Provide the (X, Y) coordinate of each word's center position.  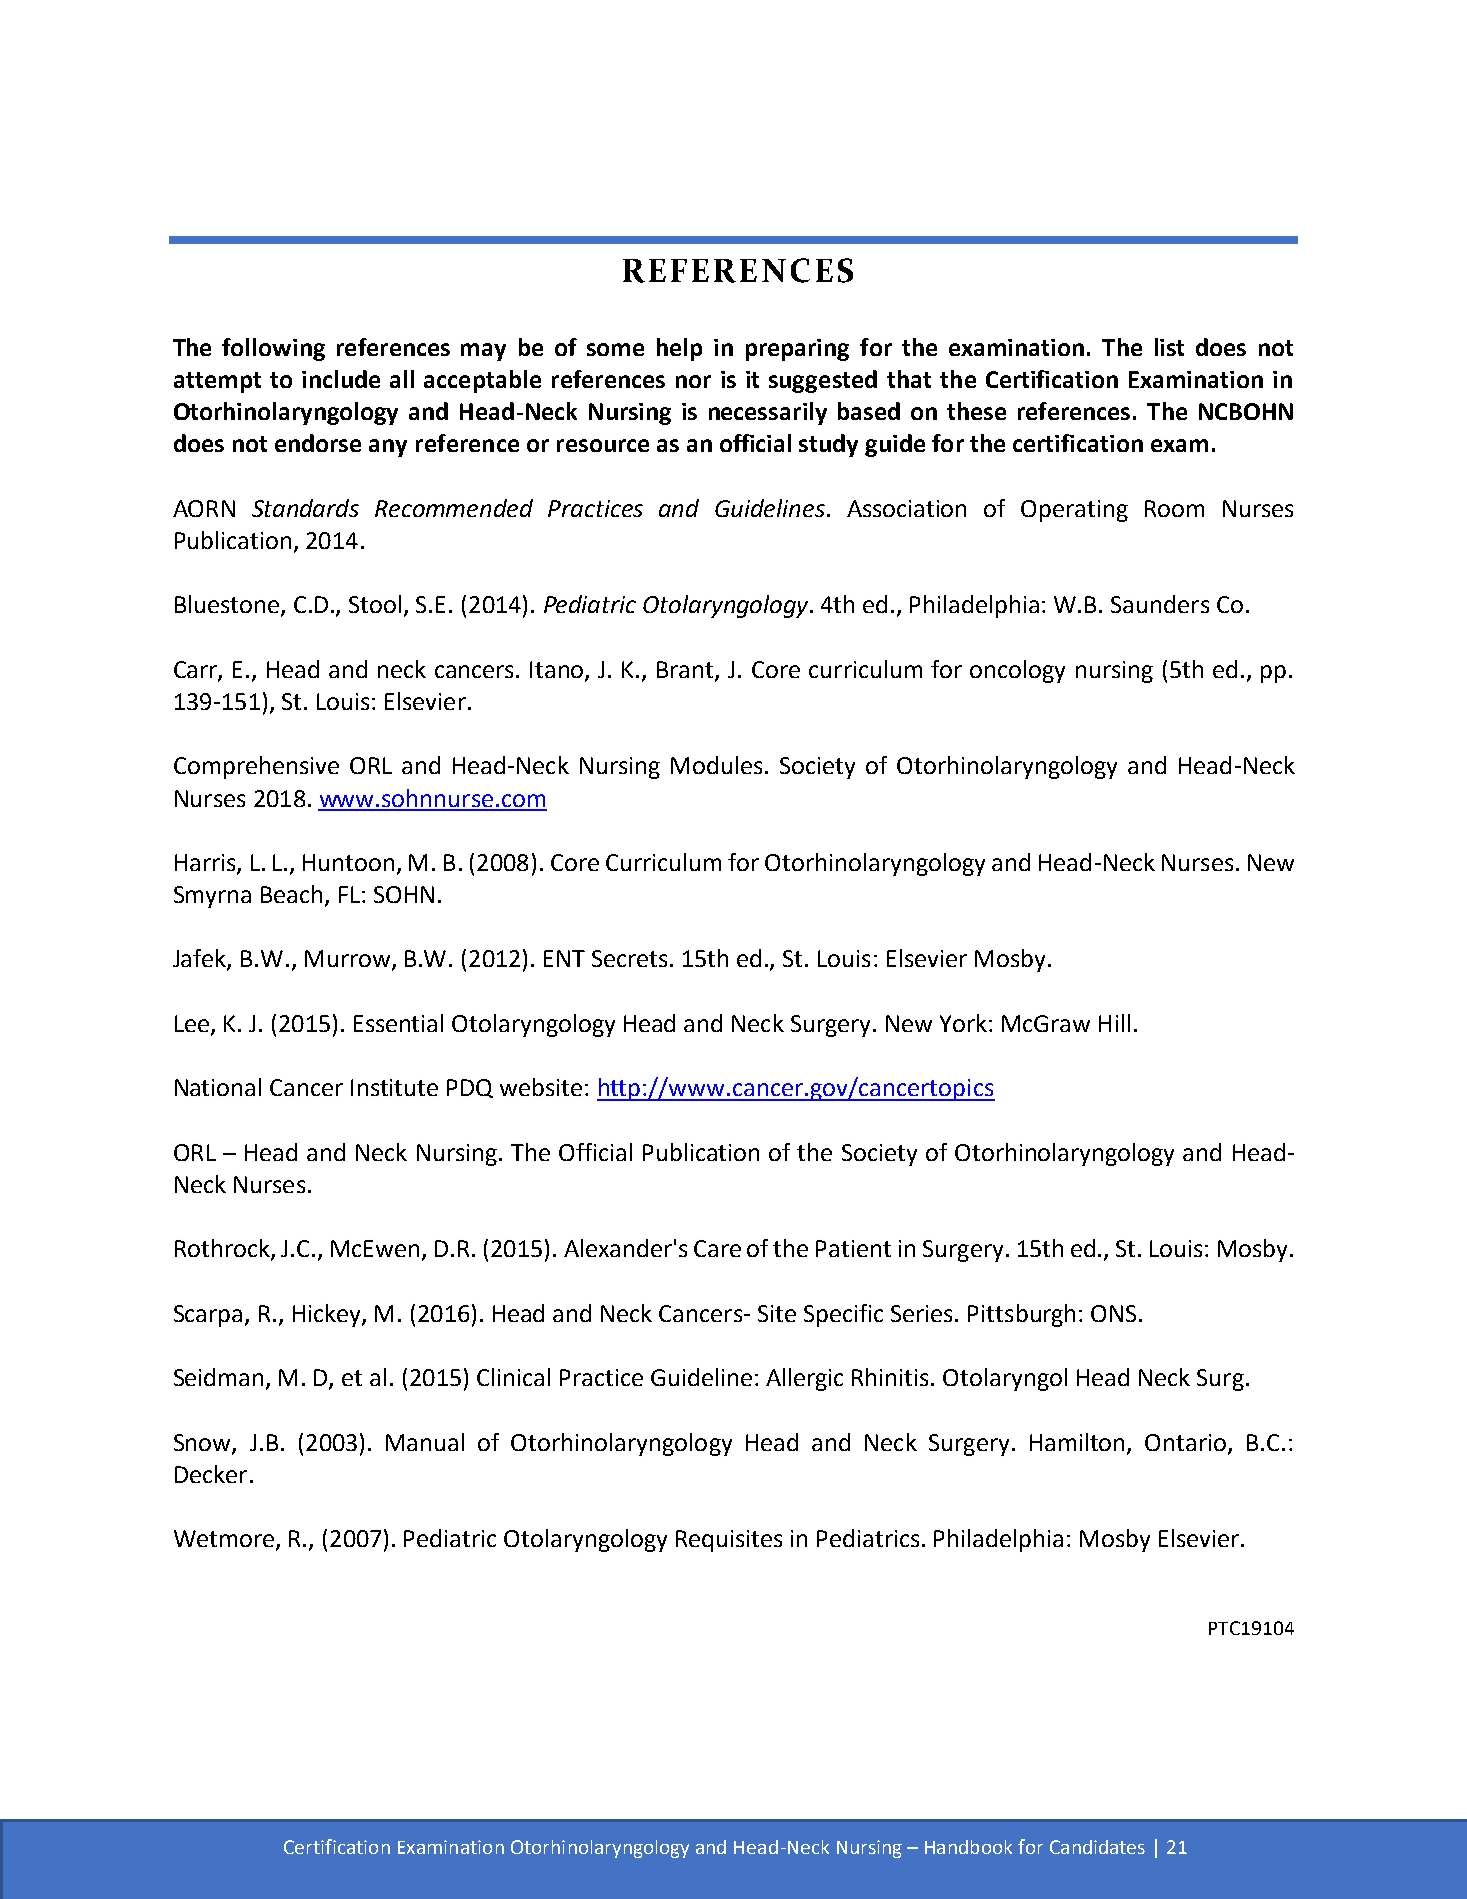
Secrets (629, 958)
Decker (211, 1474)
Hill (1114, 1023)
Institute (394, 1087)
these (976, 411)
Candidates (1097, 1847)
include (341, 379)
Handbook (968, 1847)
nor (693, 381)
